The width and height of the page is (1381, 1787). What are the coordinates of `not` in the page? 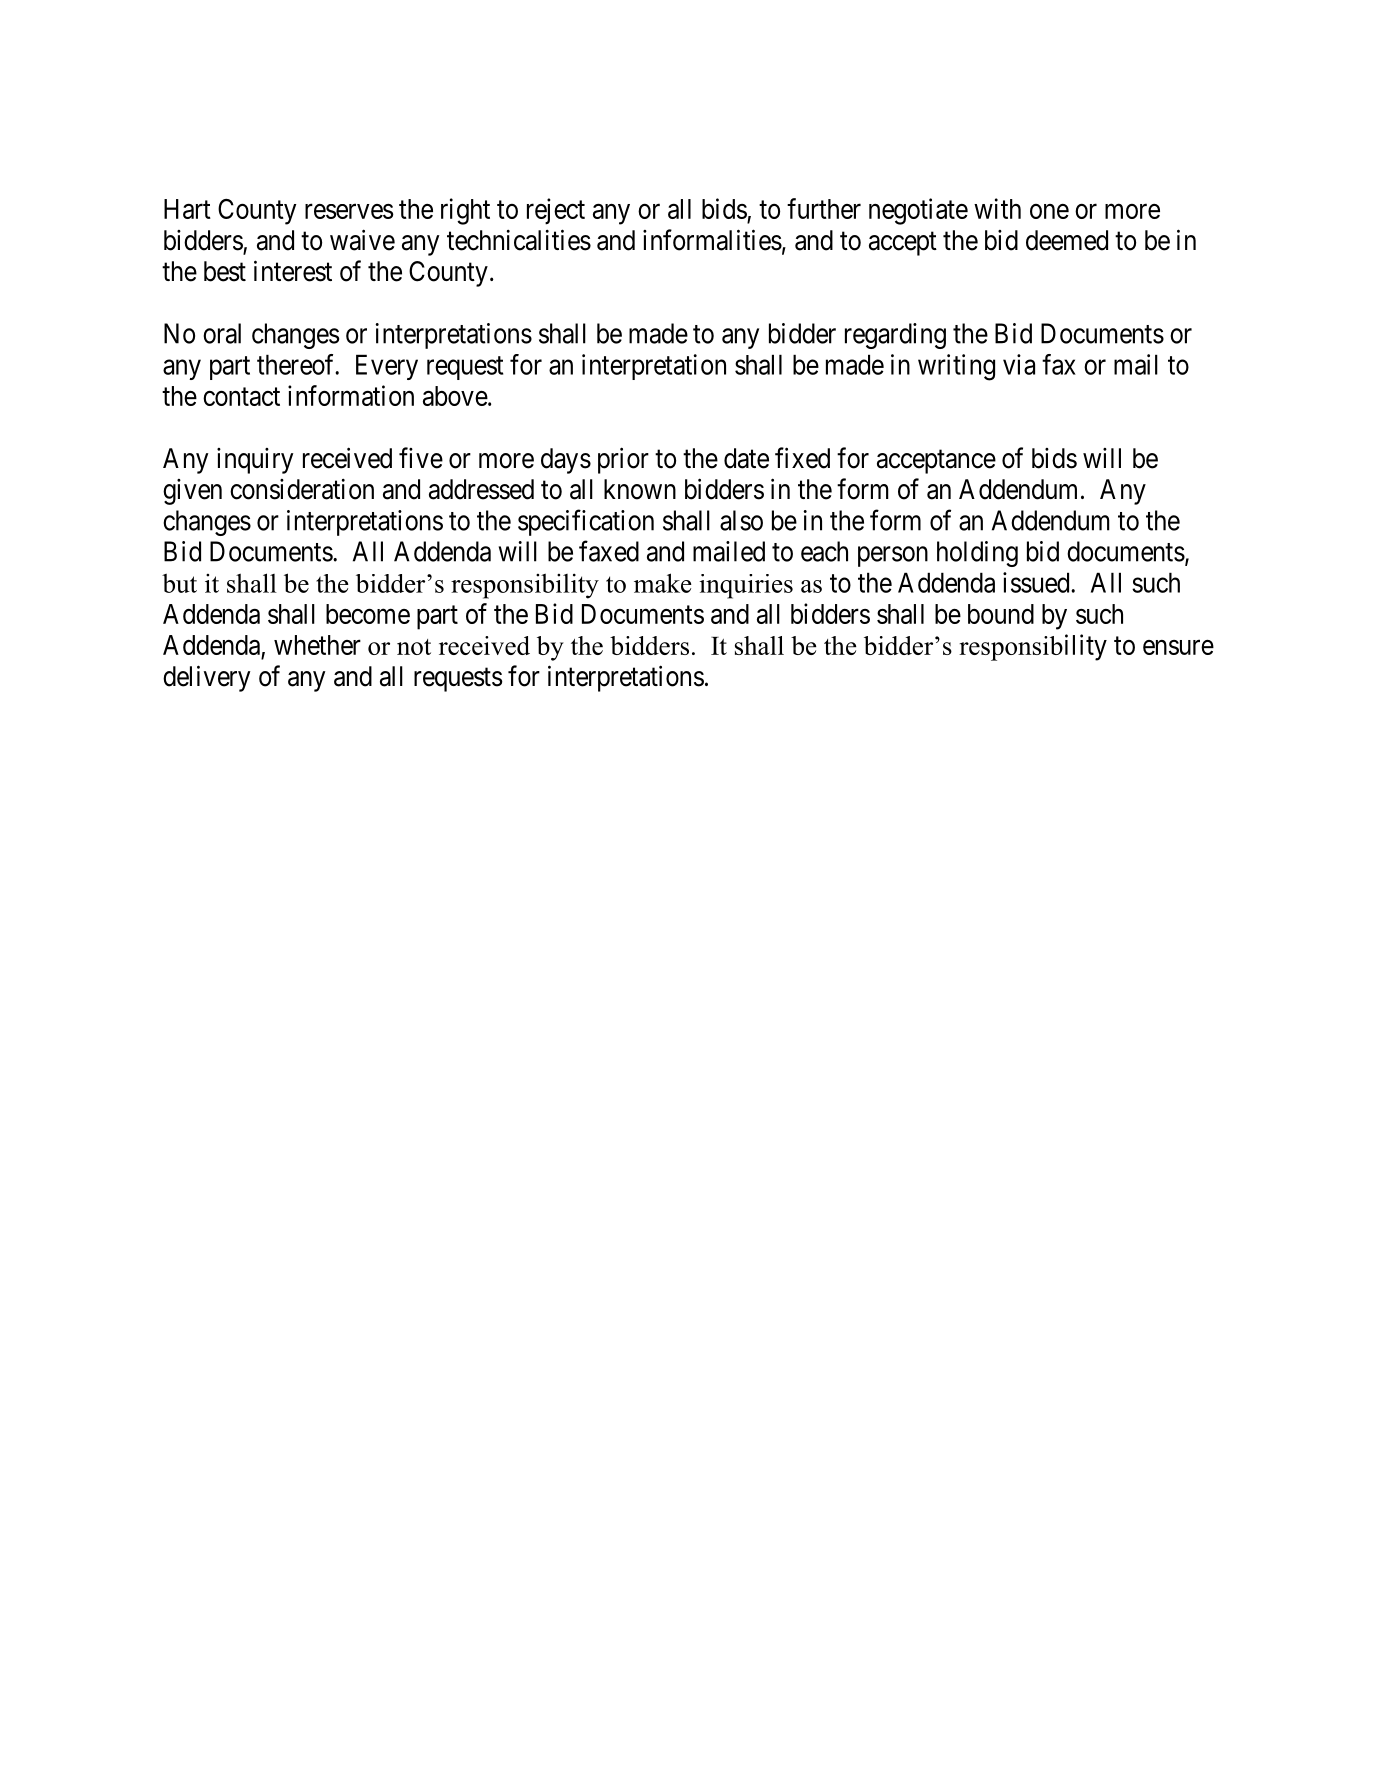 It's located at (414, 647).
